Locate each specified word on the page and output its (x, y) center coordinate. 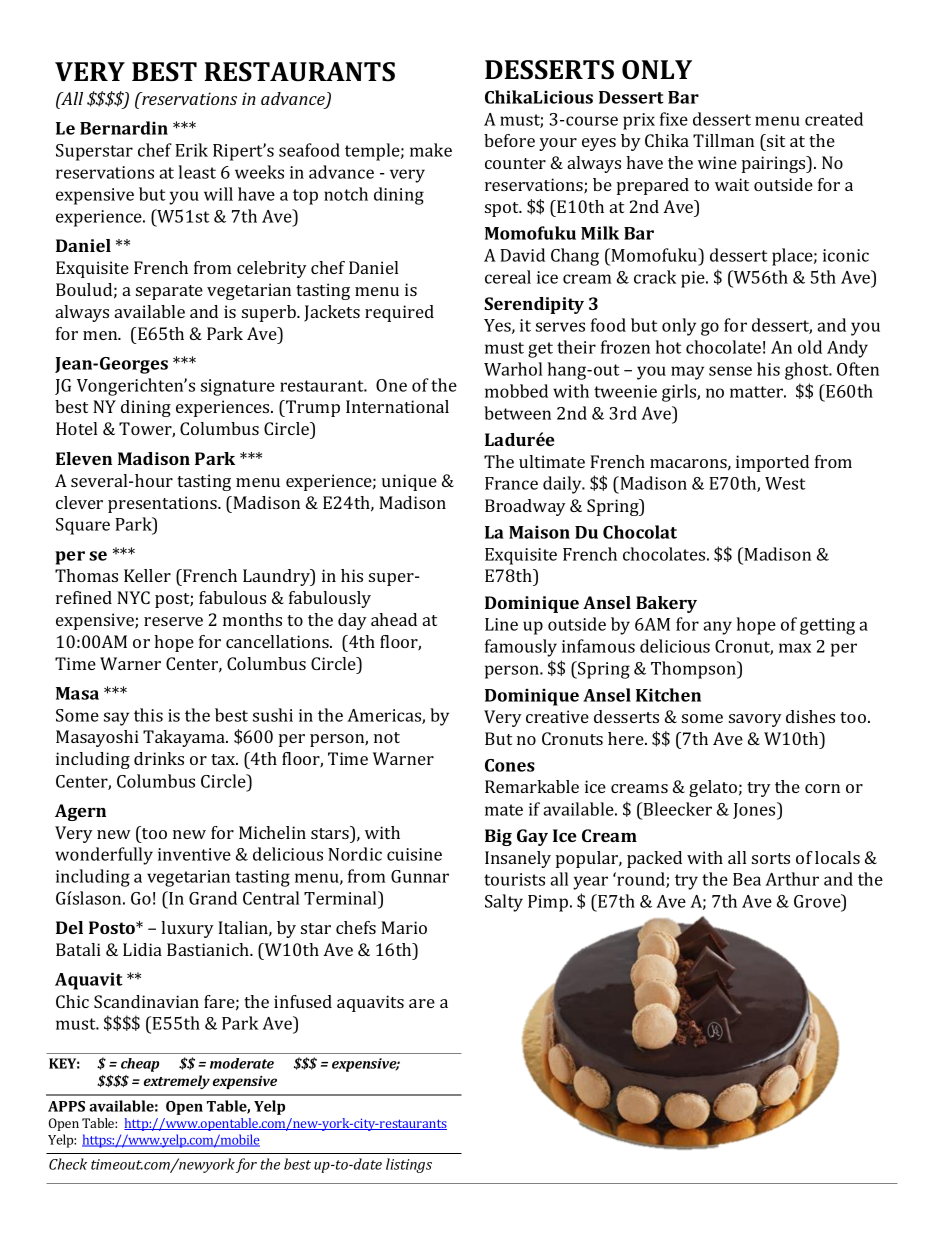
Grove (818, 901)
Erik (191, 150)
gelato (713, 788)
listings (409, 1165)
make (431, 150)
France (511, 483)
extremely (177, 1082)
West (785, 483)
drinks (159, 758)
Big (498, 837)
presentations (163, 504)
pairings (775, 164)
